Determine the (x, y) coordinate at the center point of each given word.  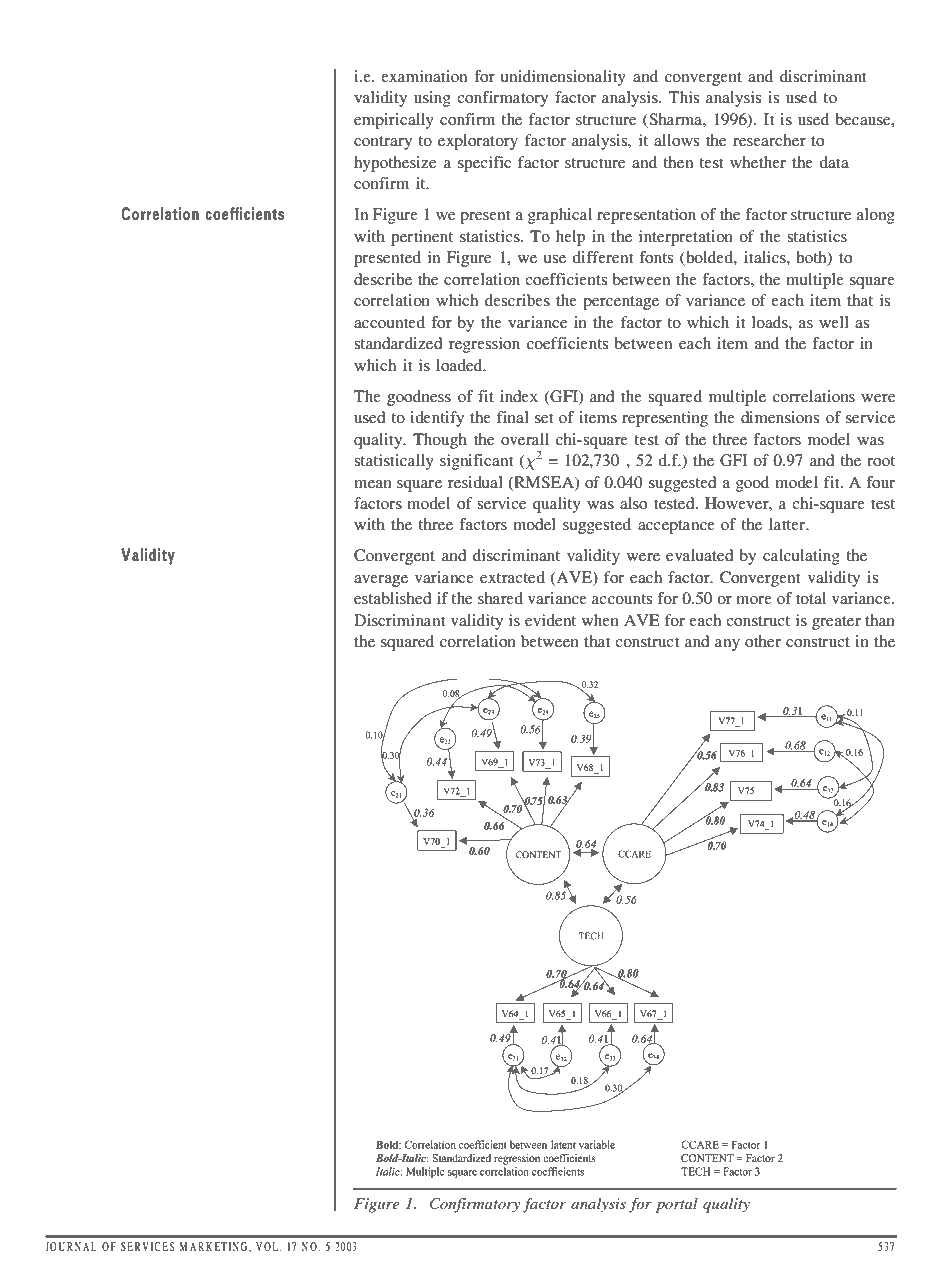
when (600, 620)
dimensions (780, 417)
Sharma (675, 120)
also (634, 503)
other (763, 641)
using (432, 99)
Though (440, 441)
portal (677, 1205)
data (834, 162)
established (393, 598)
